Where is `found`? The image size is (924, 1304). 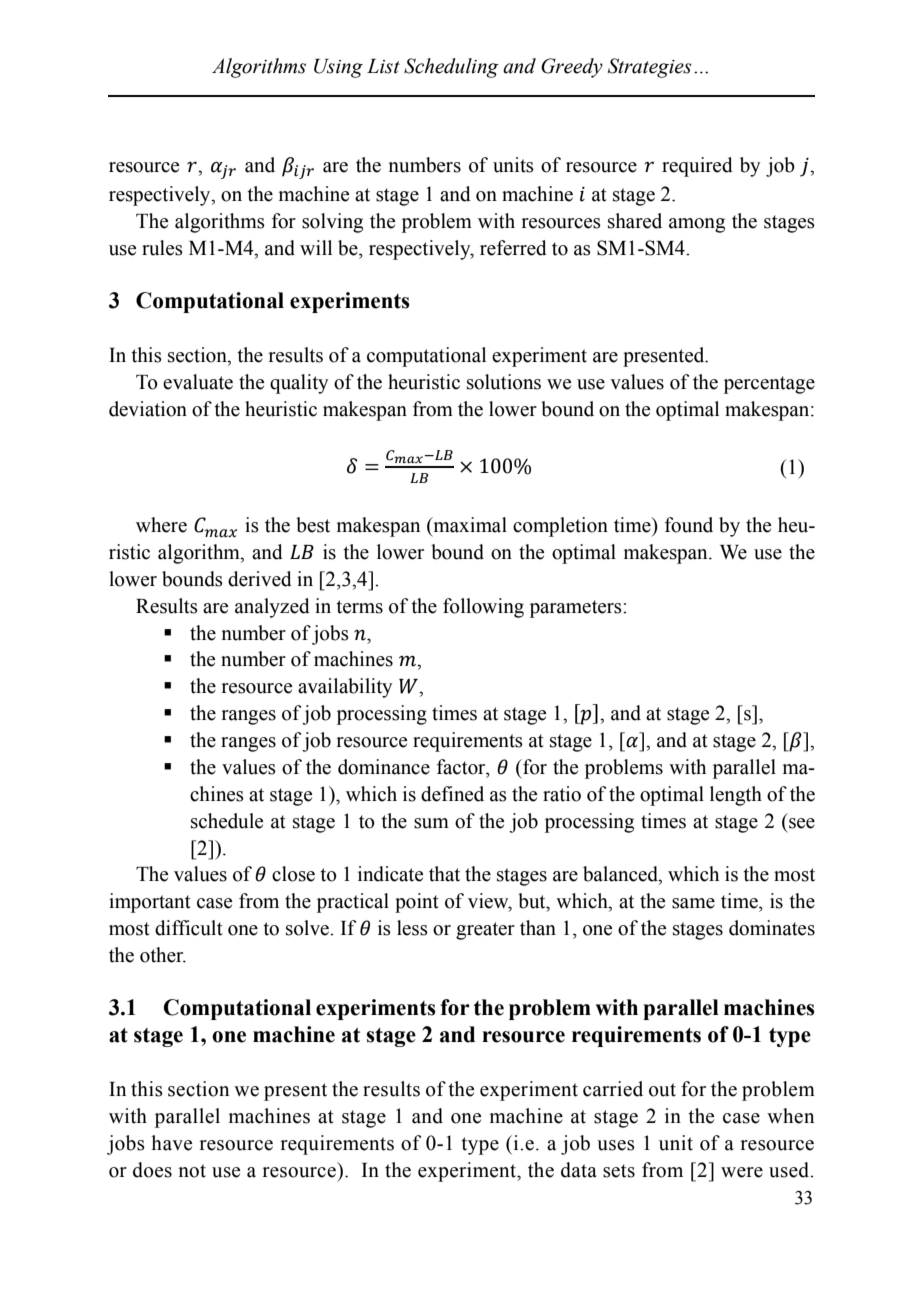
found is located at coordinates (689, 525).
